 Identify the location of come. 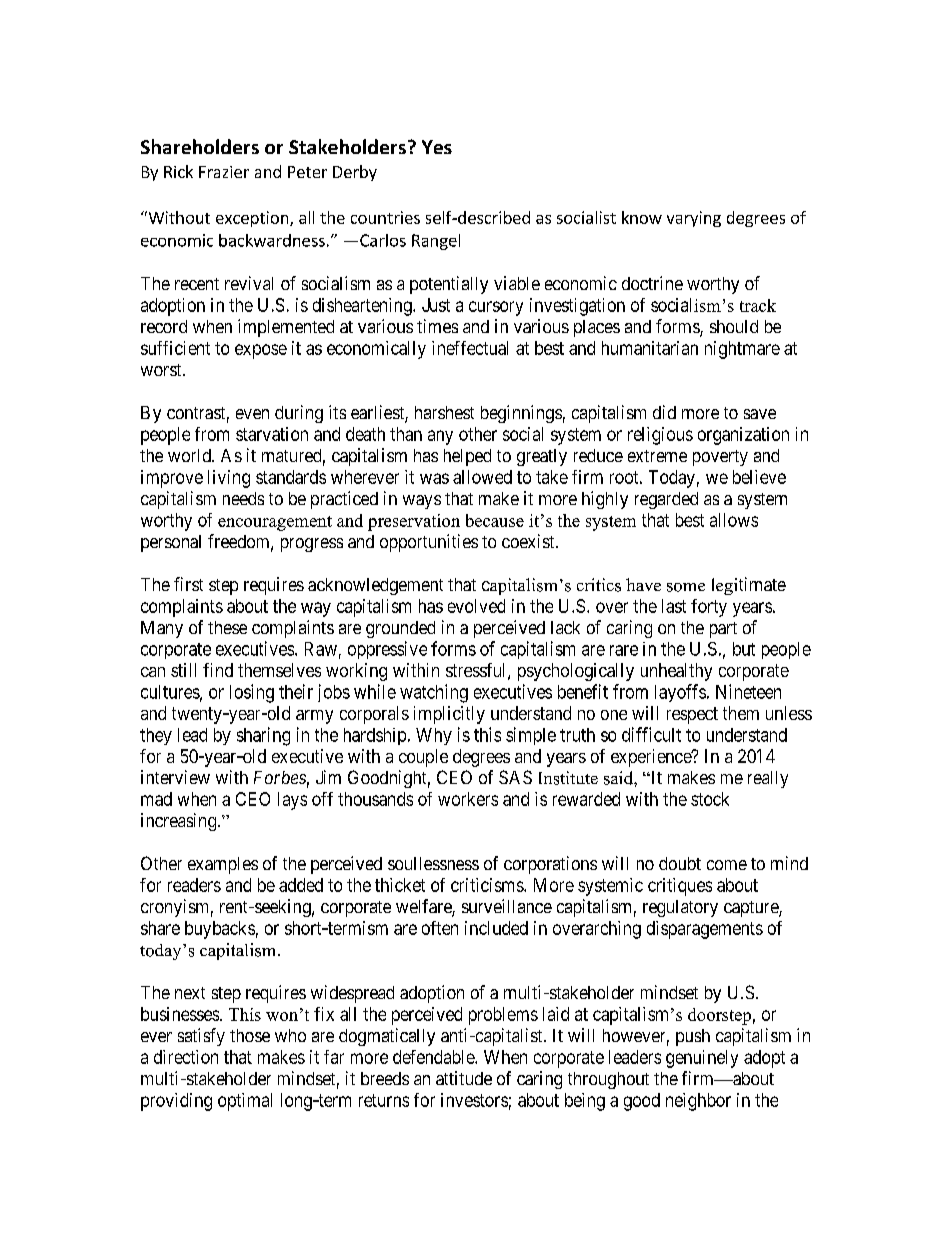
(727, 865).
